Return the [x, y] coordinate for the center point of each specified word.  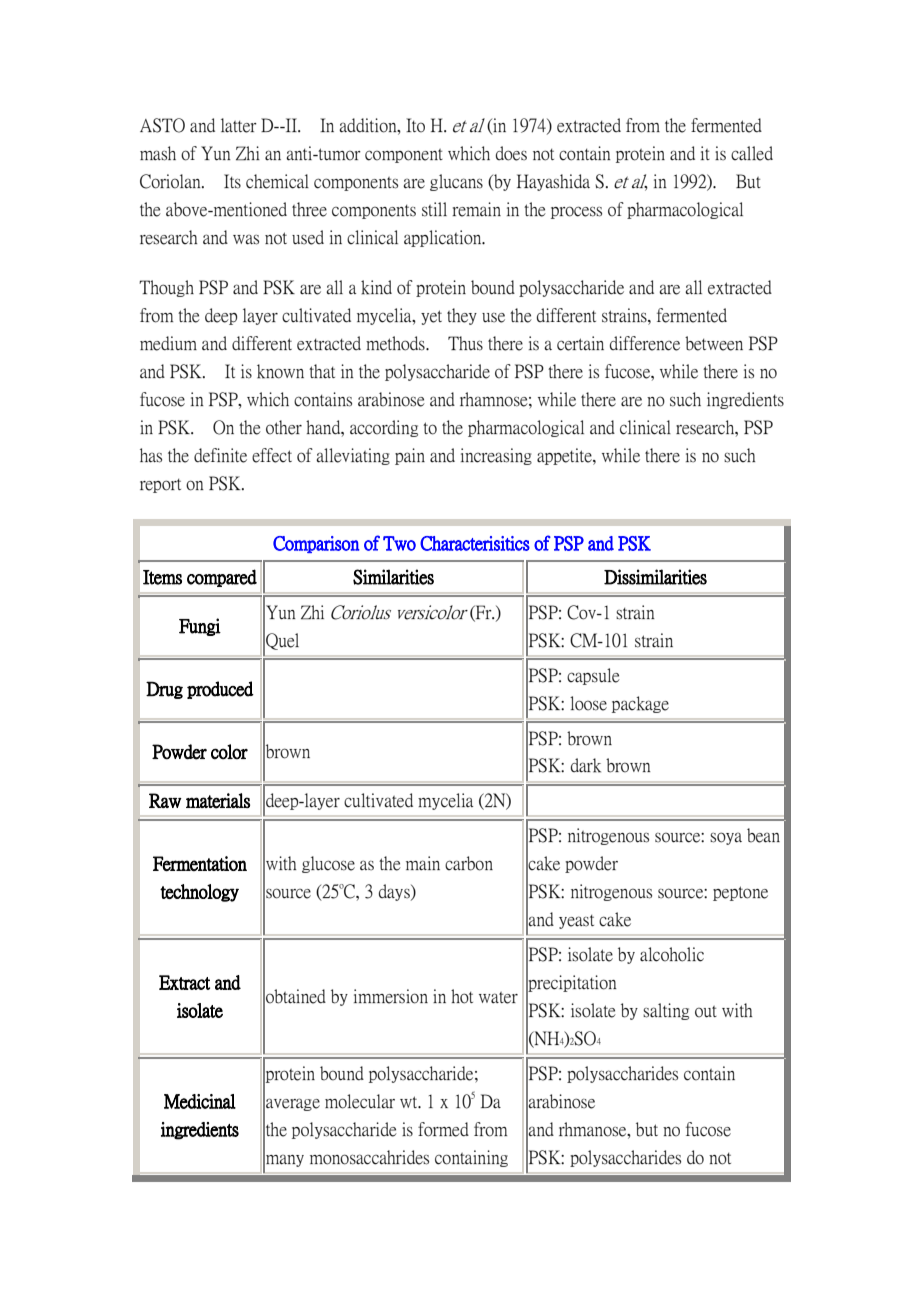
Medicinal [200, 1101]
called [752, 153]
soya [726, 838]
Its [232, 181]
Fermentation [200, 863]
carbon [469, 863]
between [714, 343]
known [280, 371]
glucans [456, 182]
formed [443, 1129]
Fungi [200, 627]
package [640, 704]
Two [399, 543]
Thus [465, 343]
